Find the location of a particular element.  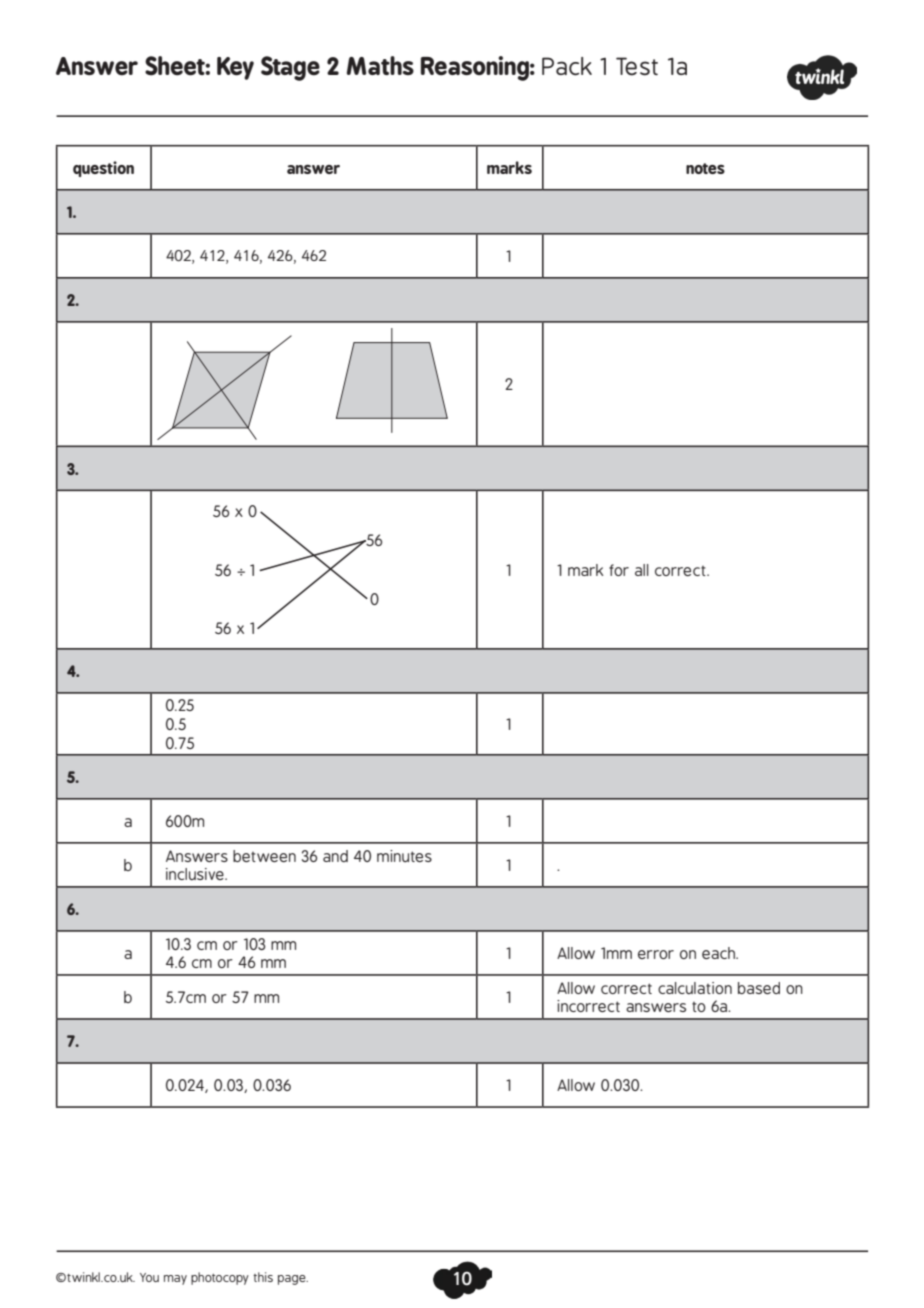

Key is located at coordinates (235, 68).
